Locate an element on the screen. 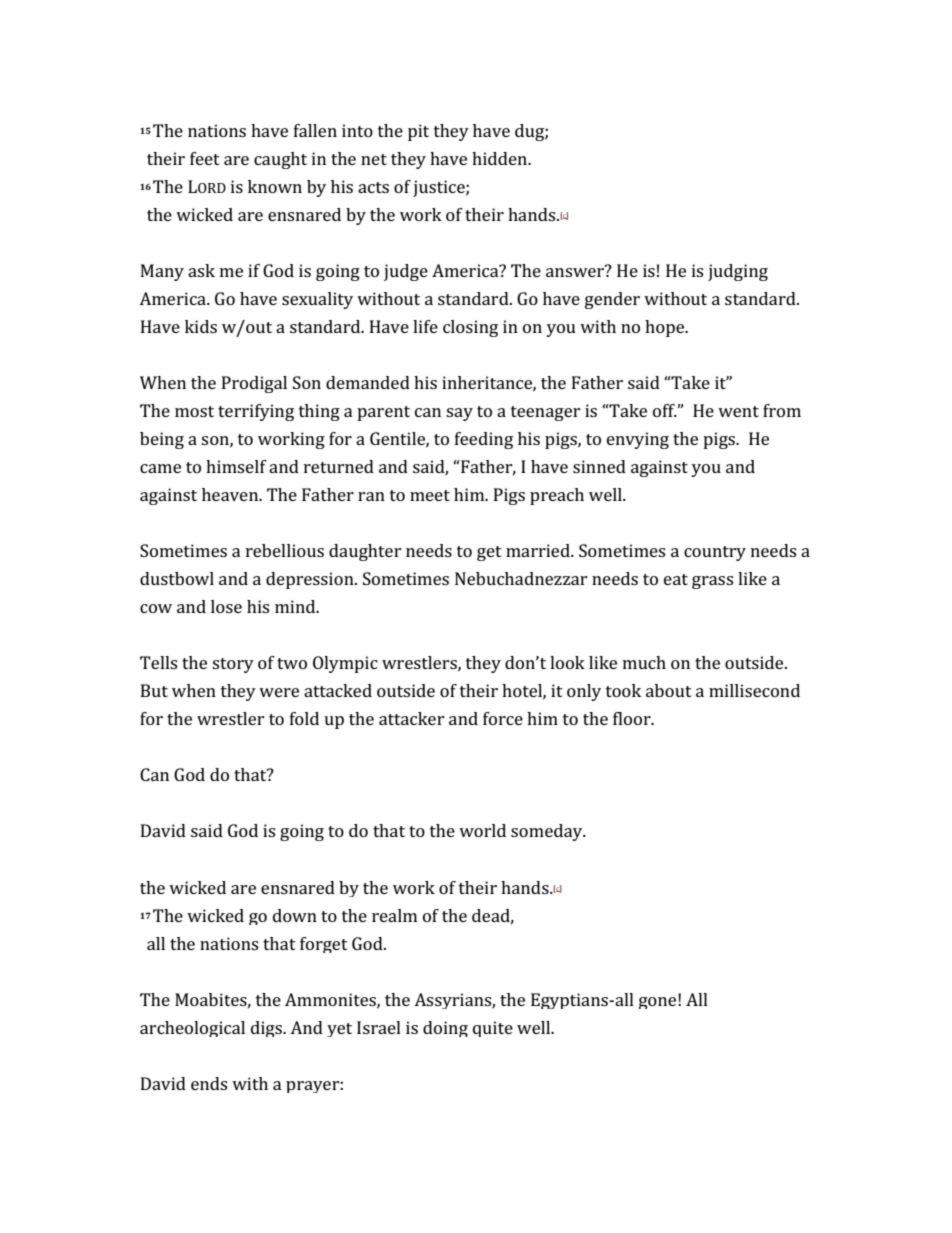 This screenshot has width=952, height=1233. ends is located at coordinates (209, 1083).
